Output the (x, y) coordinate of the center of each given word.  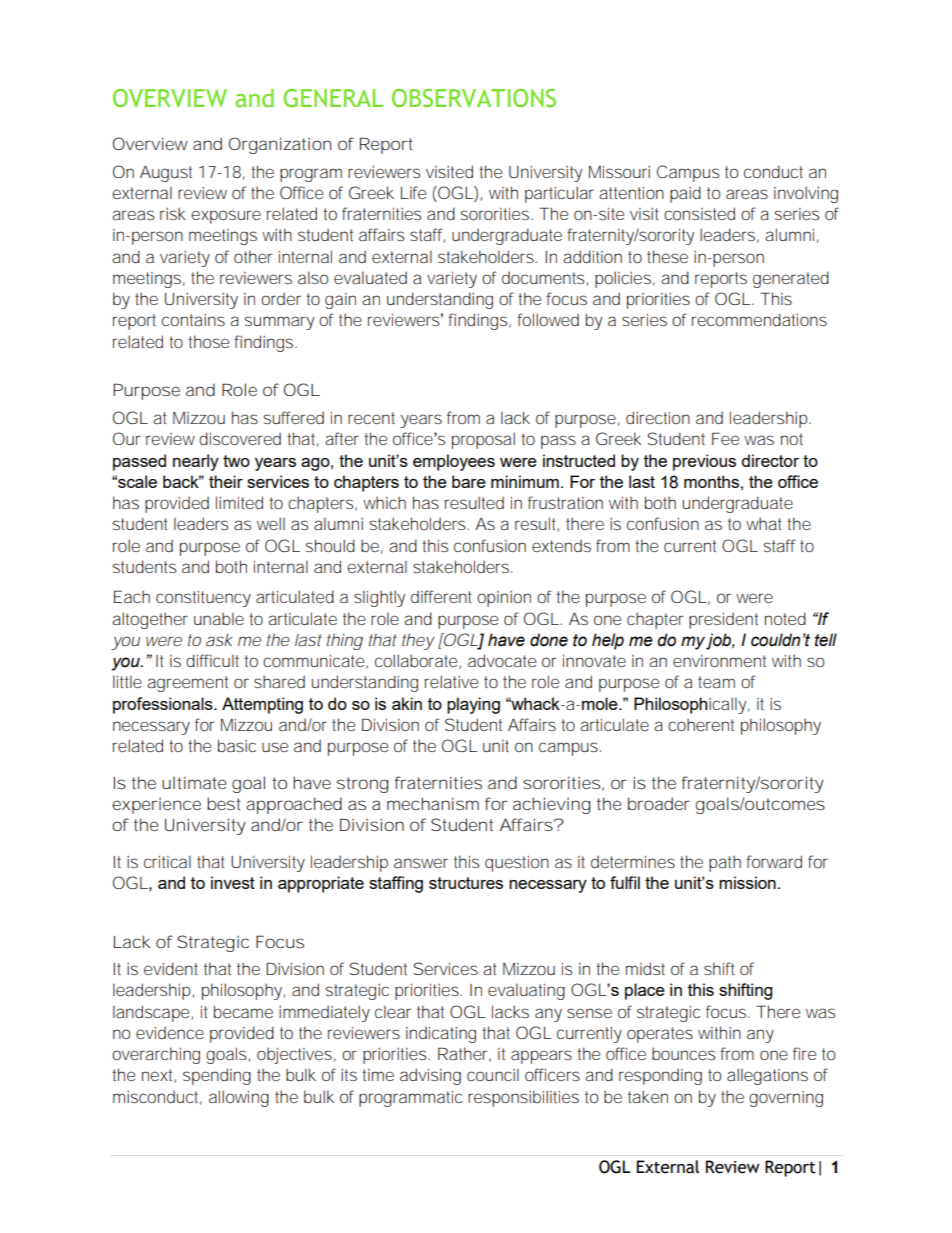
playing (473, 705)
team (716, 682)
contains (193, 320)
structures (466, 883)
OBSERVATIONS (474, 98)
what (764, 523)
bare (469, 481)
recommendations (759, 319)
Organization (280, 145)
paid (685, 194)
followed (548, 319)
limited (239, 502)
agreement (187, 684)
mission (747, 882)
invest (233, 882)
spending (217, 1076)
